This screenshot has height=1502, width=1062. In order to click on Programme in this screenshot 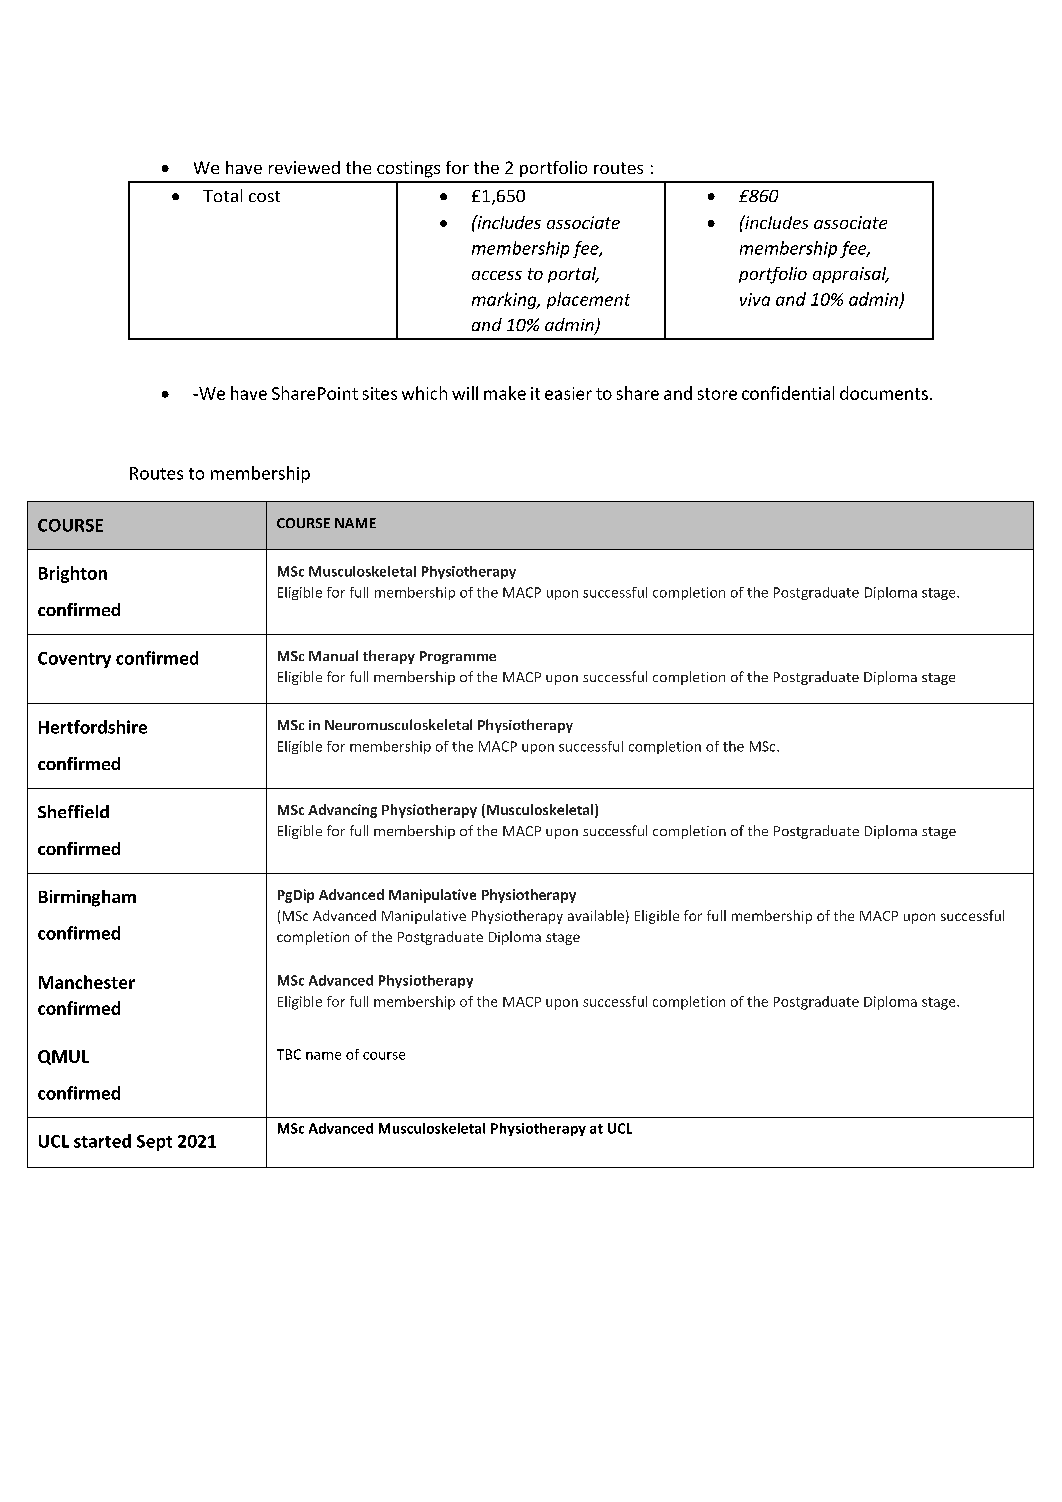, I will do `click(458, 657)`.
